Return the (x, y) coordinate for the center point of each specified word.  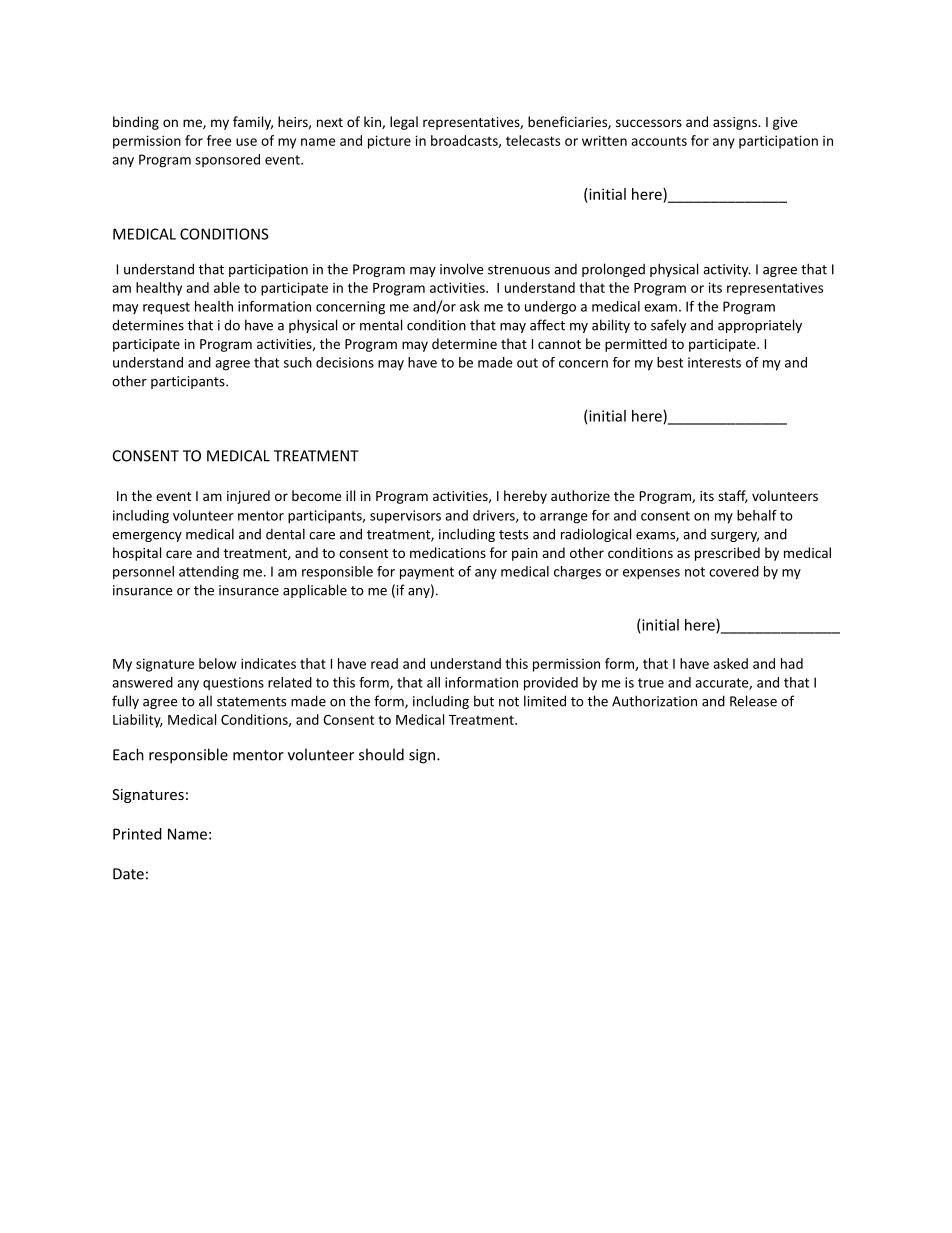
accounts (659, 141)
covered (734, 571)
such (298, 362)
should (381, 754)
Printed (137, 834)
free (219, 140)
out (527, 363)
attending (209, 573)
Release (753, 701)
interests (714, 362)
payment (427, 573)
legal (404, 123)
